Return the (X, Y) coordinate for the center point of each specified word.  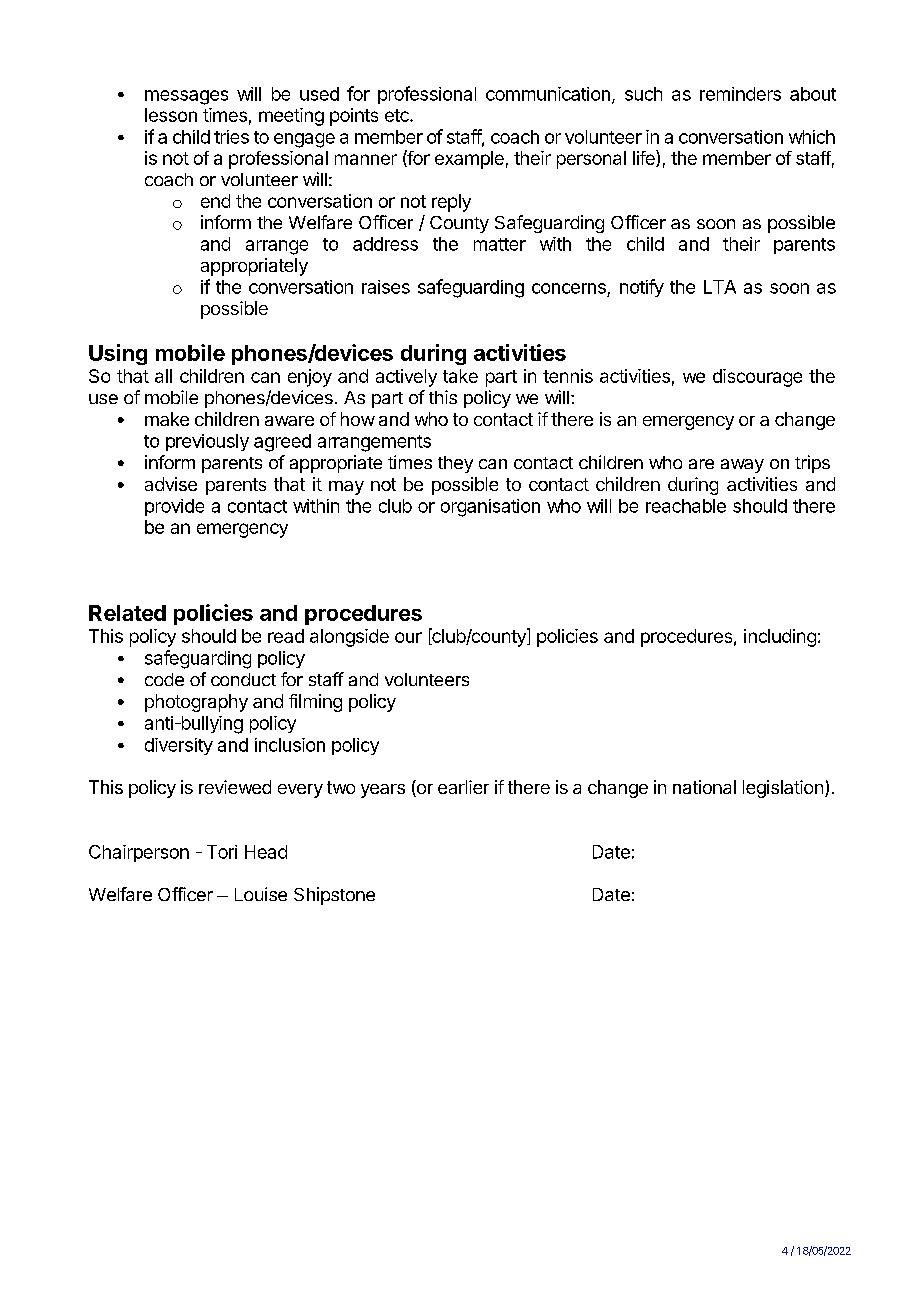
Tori (222, 852)
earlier (463, 787)
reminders (740, 94)
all (163, 376)
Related (127, 613)
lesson (171, 115)
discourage (757, 378)
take (460, 376)
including (780, 638)
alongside (349, 638)
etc (398, 115)
